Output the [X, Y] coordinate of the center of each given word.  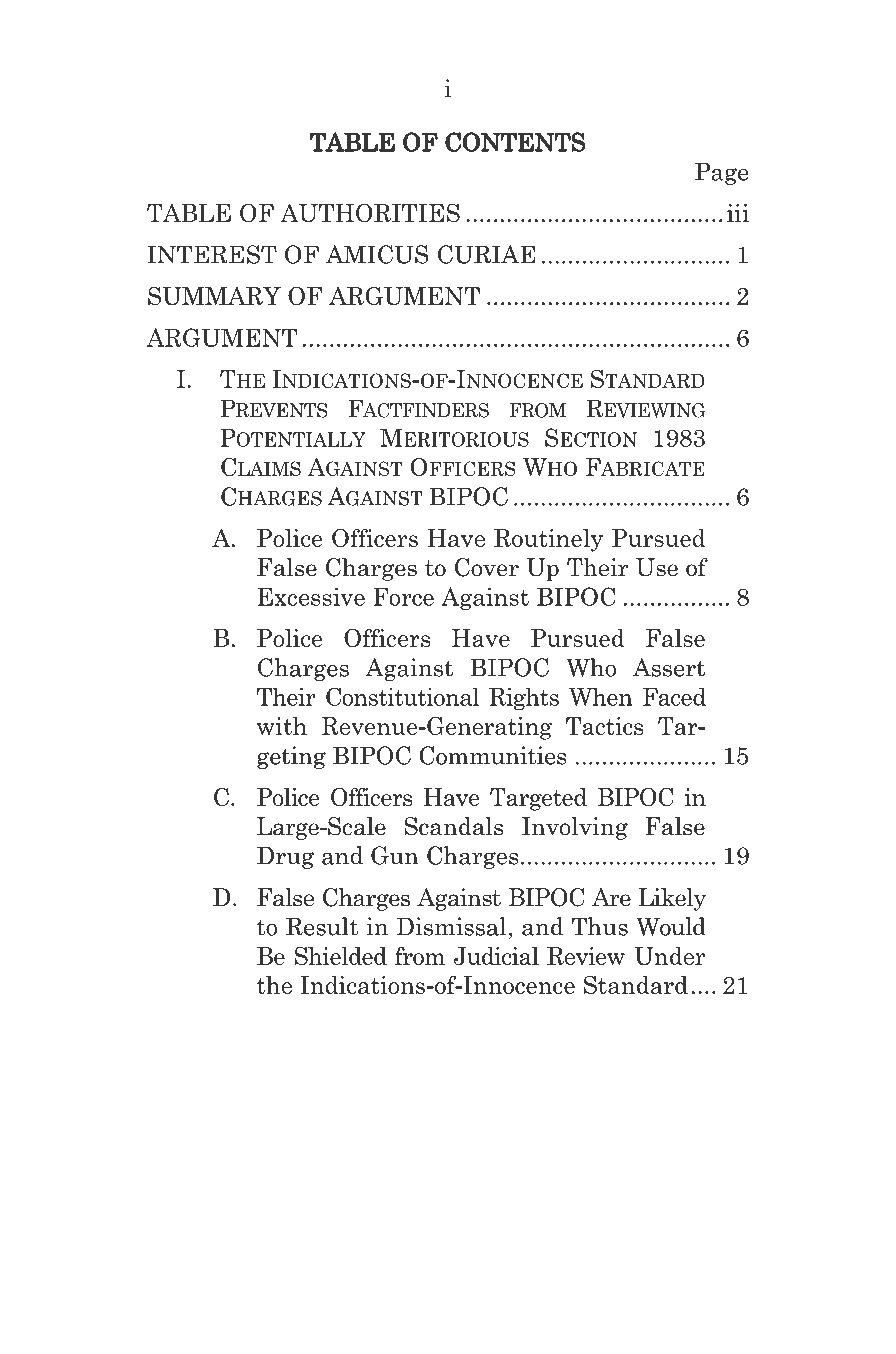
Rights [524, 699]
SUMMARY [214, 296]
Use [657, 567]
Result [322, 926]
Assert [669, 667]
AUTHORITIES [370, 213]
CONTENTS [515, 142]
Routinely [548, 540]
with [282, 726]
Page [721, 173]
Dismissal [453, 926]
